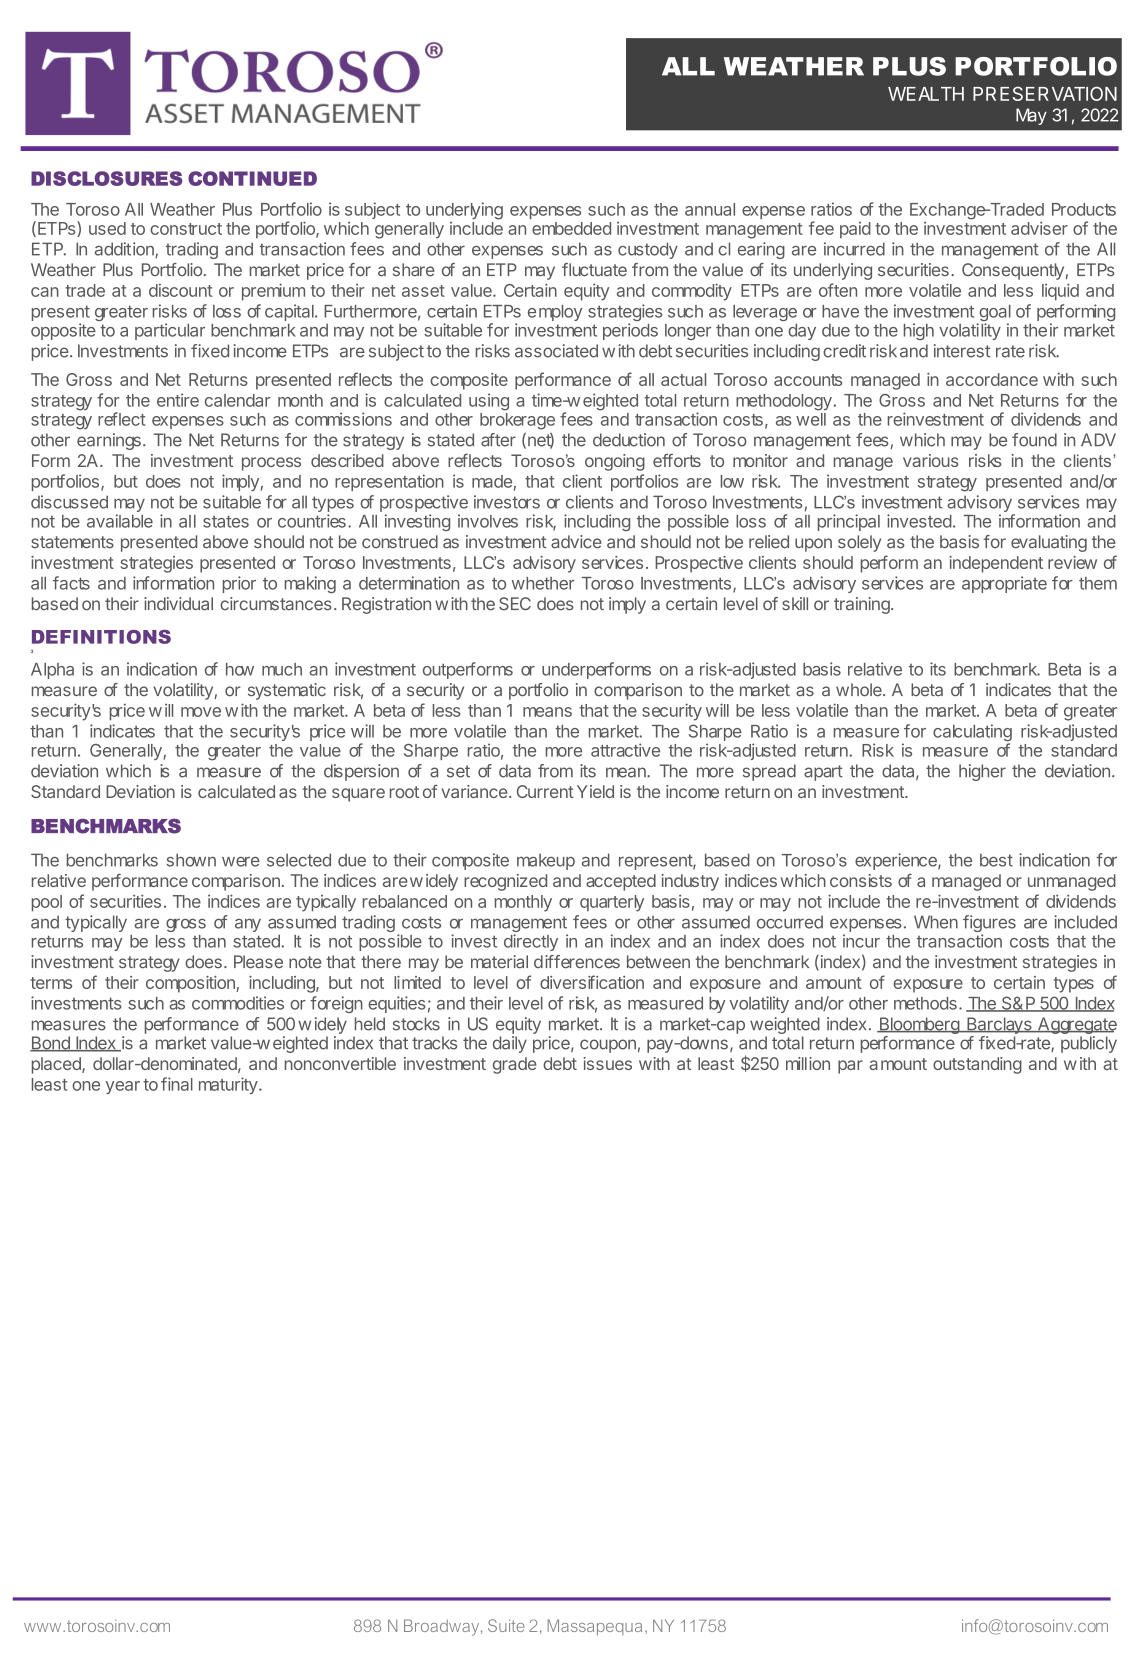  I want to click on year, so click(123, 1087).
